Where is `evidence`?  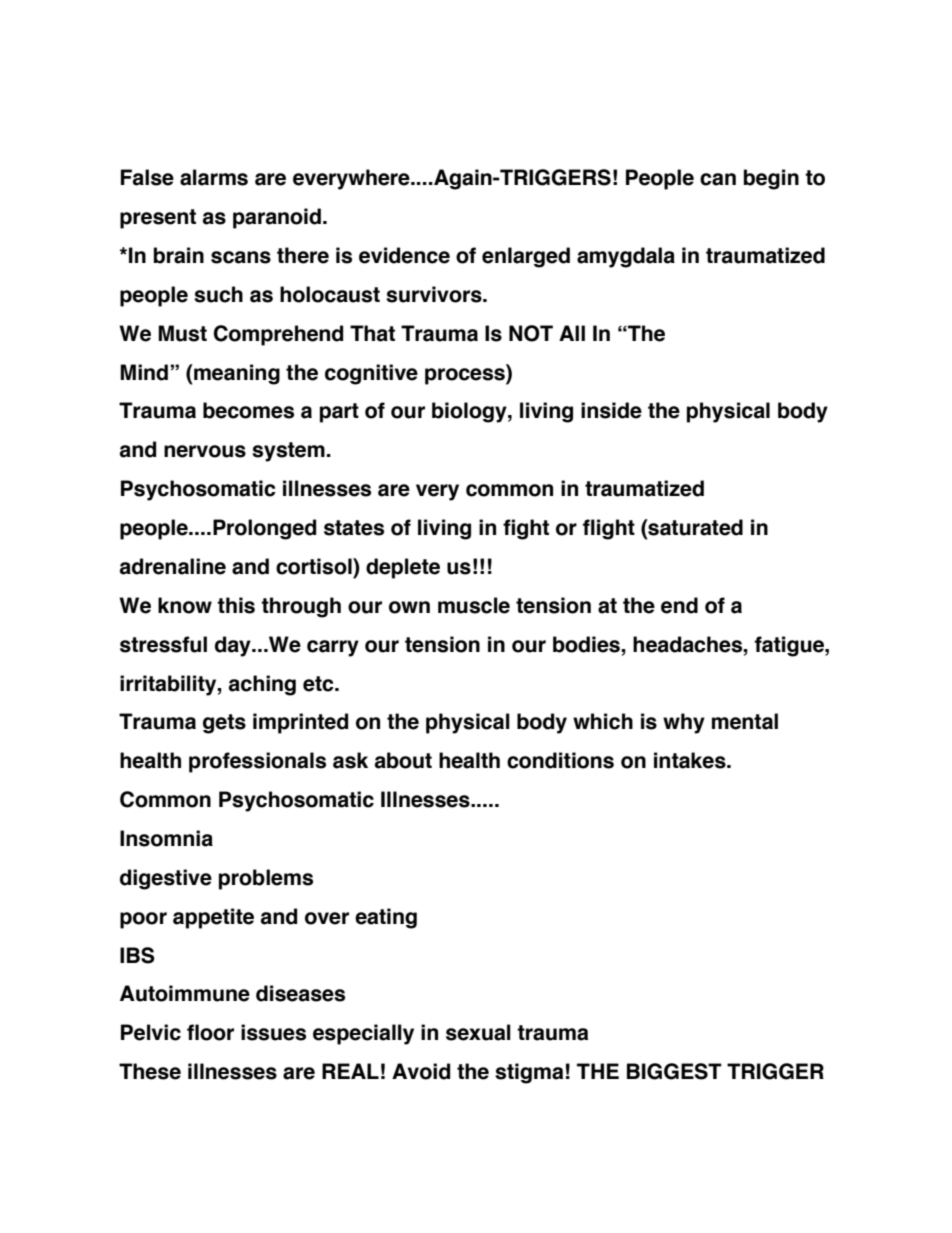 evidence is located at coordinates (404, 255).
